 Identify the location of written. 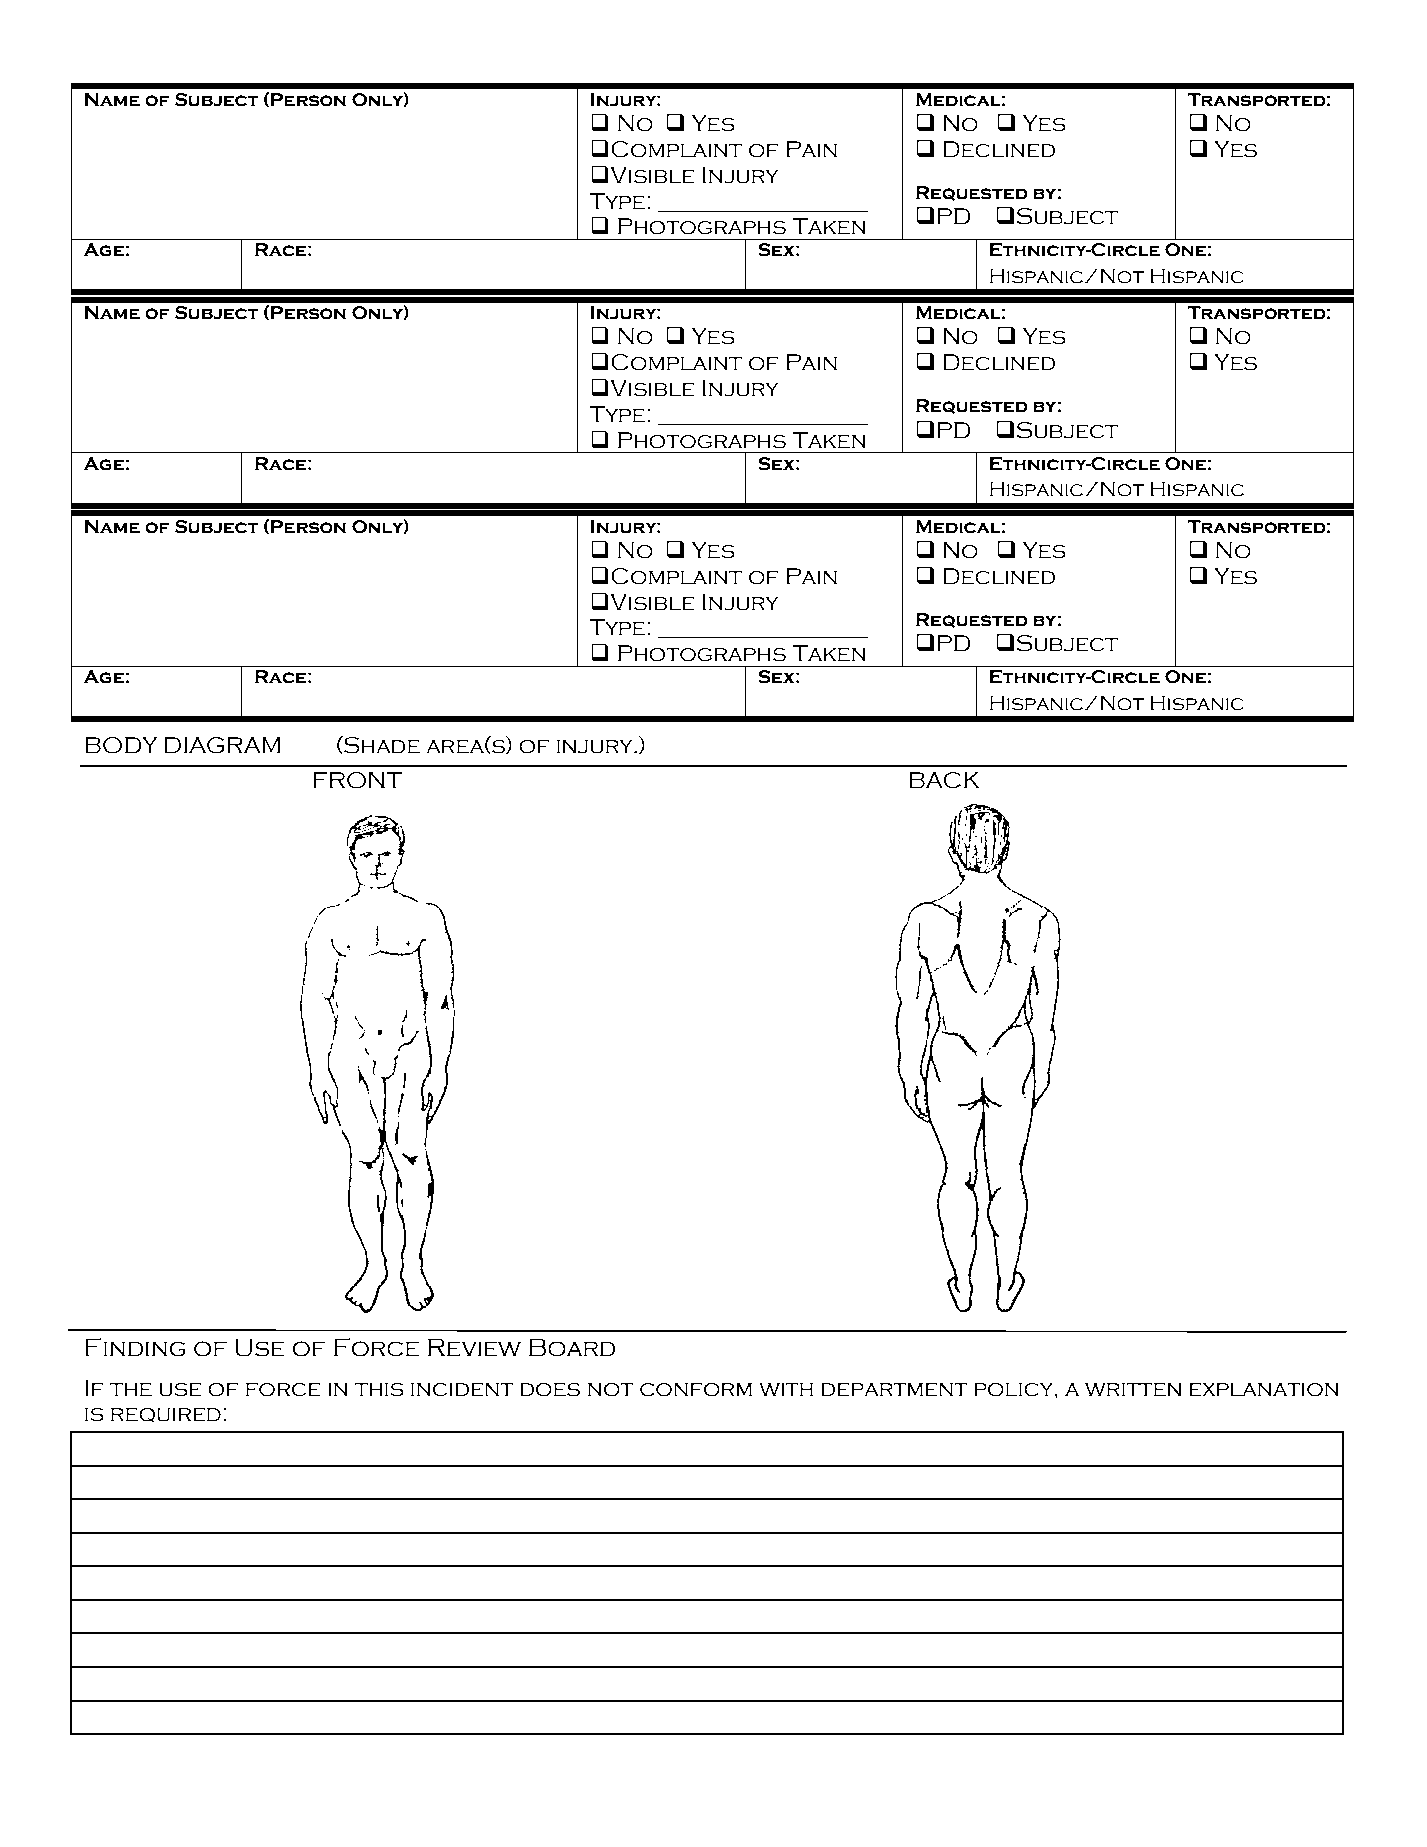
(1133, 1389).
